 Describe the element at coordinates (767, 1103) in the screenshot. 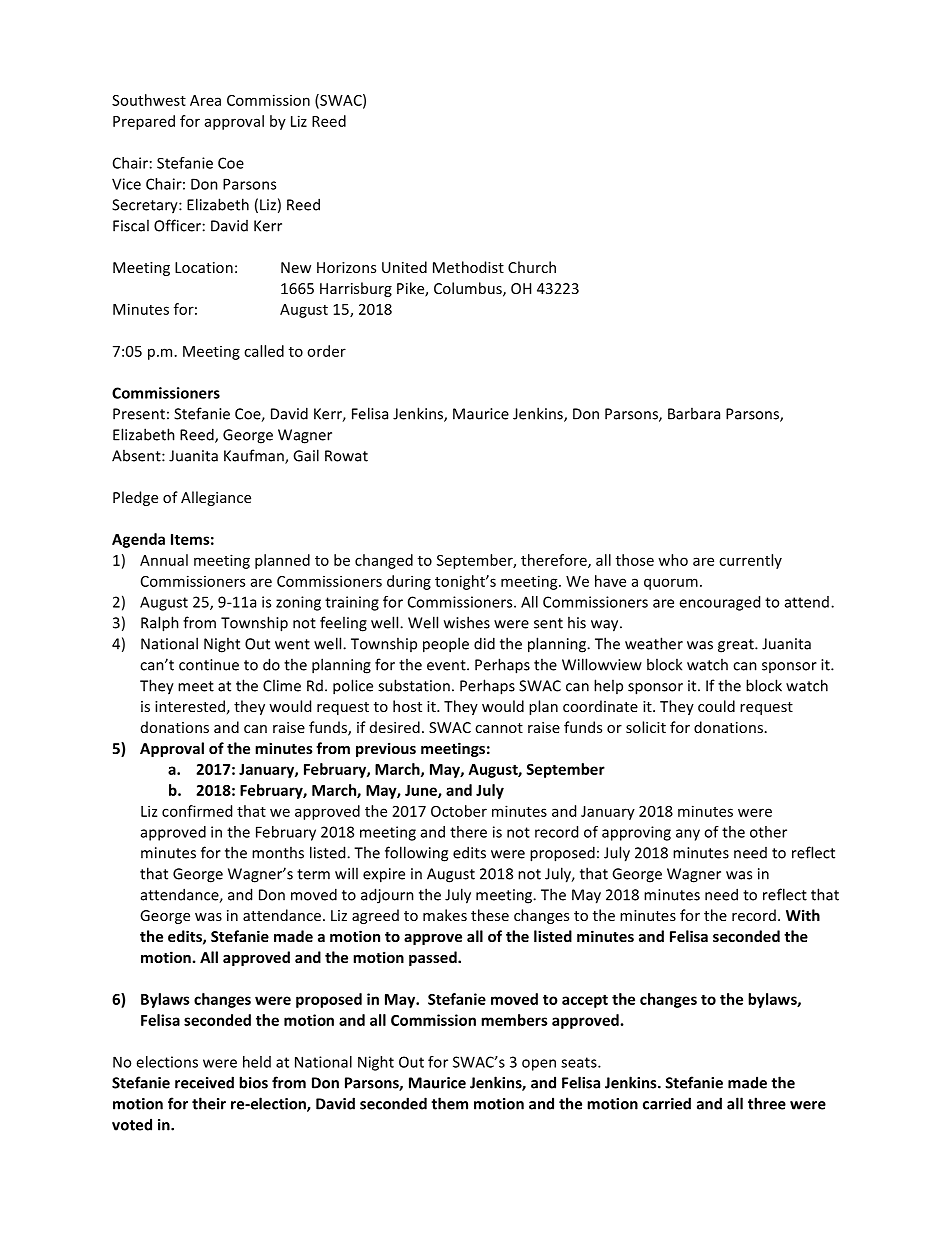

I see `three` at that location.
